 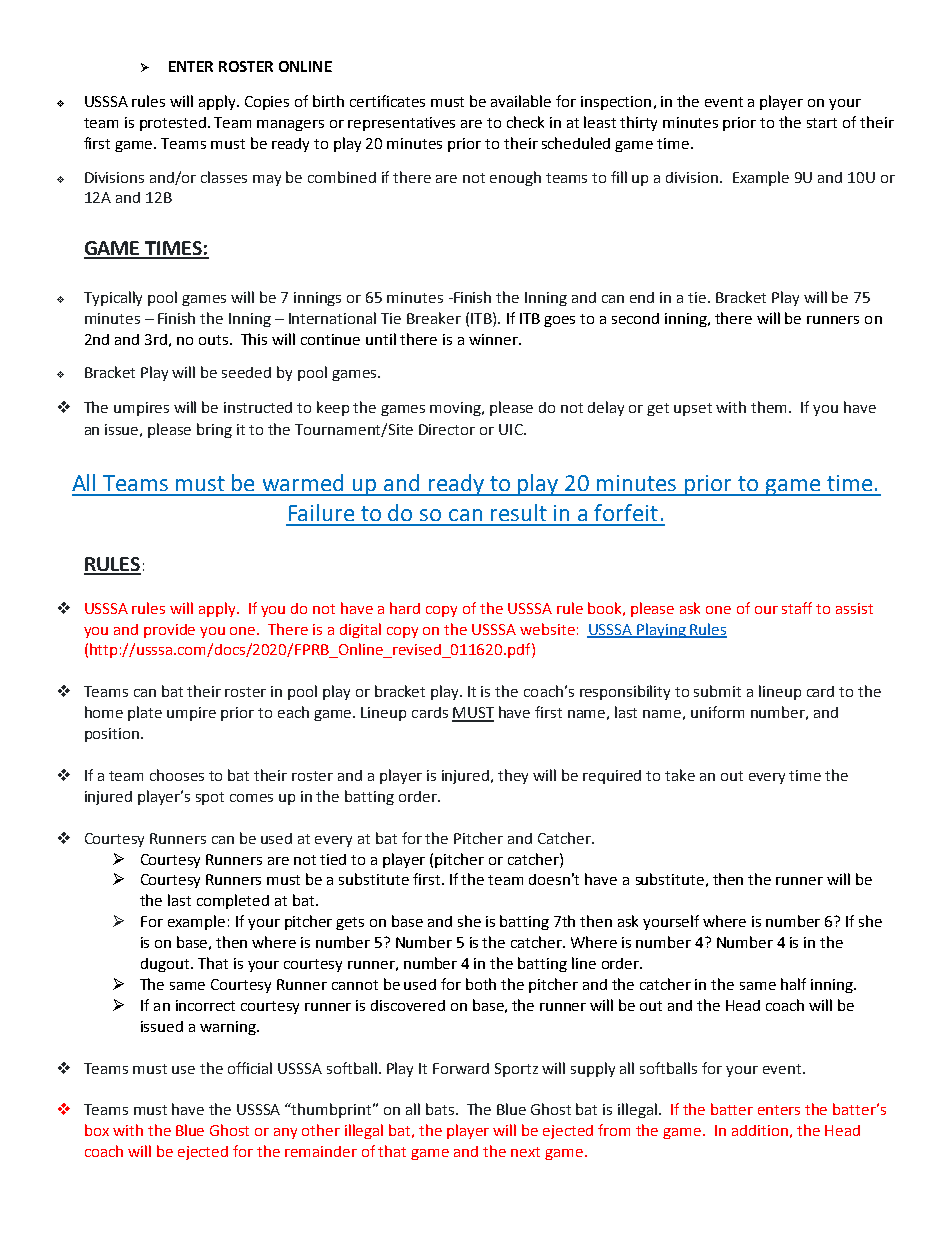 What do you see at coordinates (173, 124) in the image?
I see `protested` at bounding box center [173, 124].
